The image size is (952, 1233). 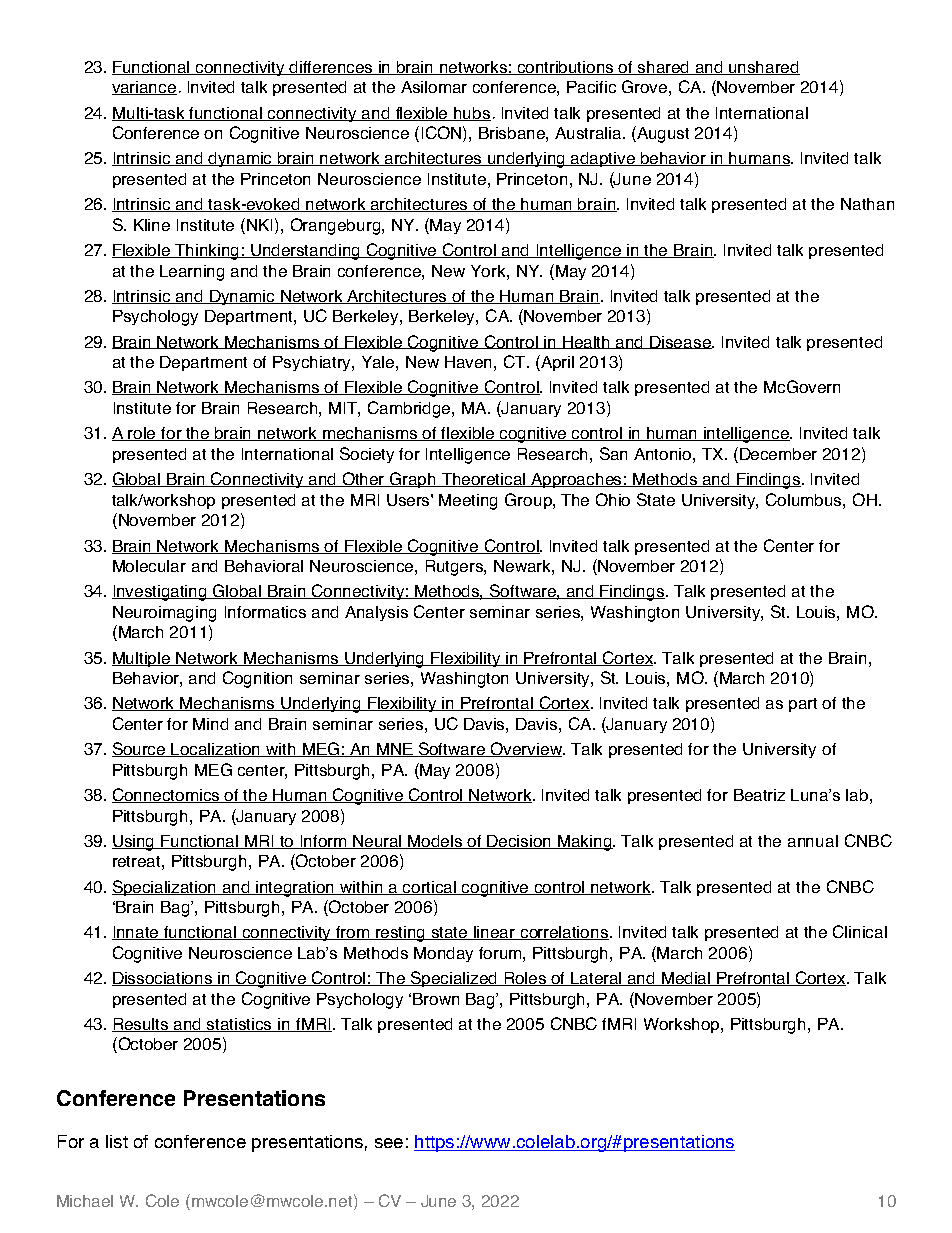 What do you see at coordinates (144, 88) in the screenshot?
I see `variance` at bounding box center [144, 88].
